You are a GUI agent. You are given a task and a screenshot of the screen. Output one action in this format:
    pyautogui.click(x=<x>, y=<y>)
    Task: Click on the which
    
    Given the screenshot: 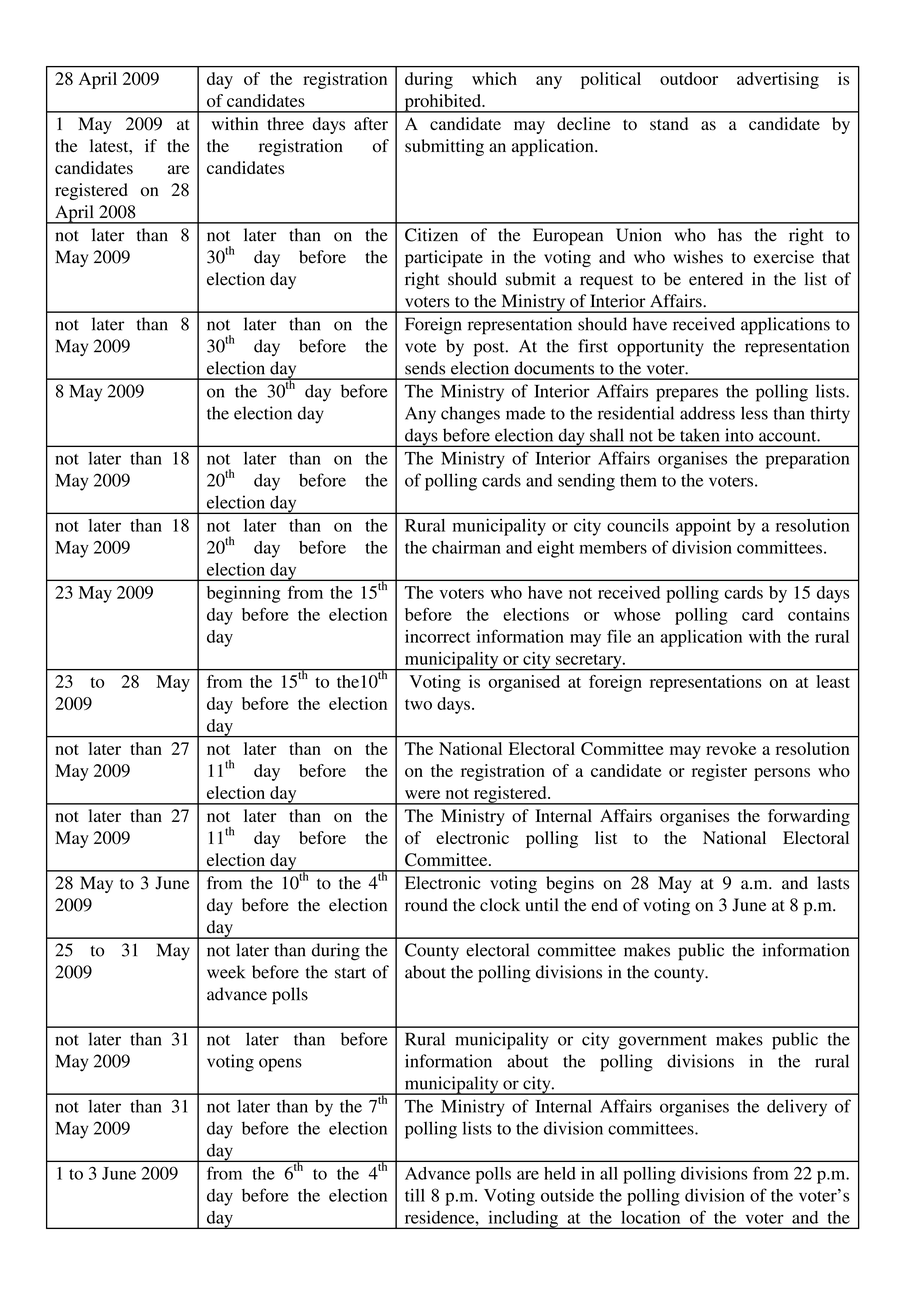 What is the action you would take?
    pyautogui.click(x=494, y=78)
